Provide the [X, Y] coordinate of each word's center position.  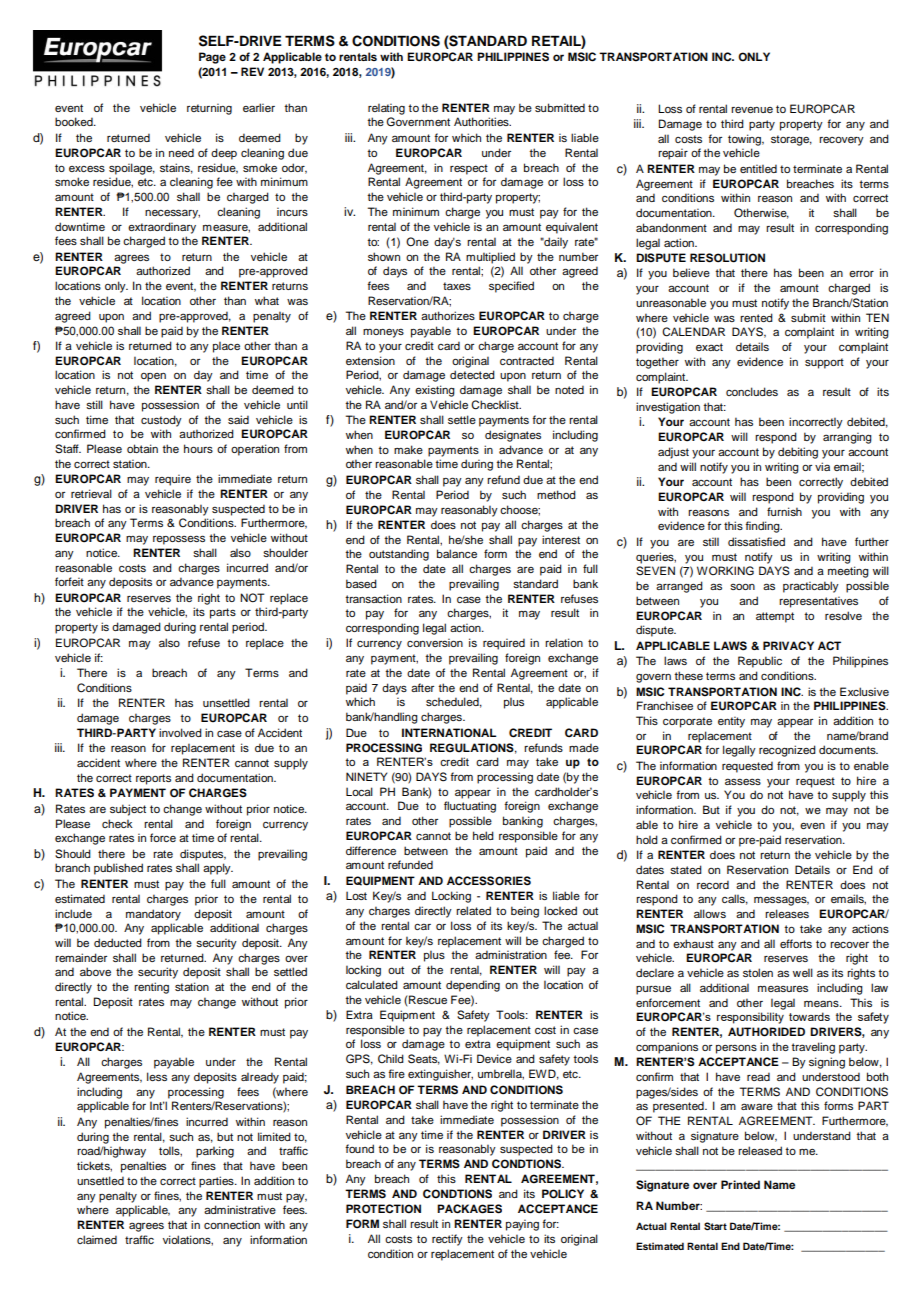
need [181, 152]
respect [469, 169]
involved [180, 732]
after [422, 687]
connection [232, 1224]
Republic [760, 662]
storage [791, 140]
